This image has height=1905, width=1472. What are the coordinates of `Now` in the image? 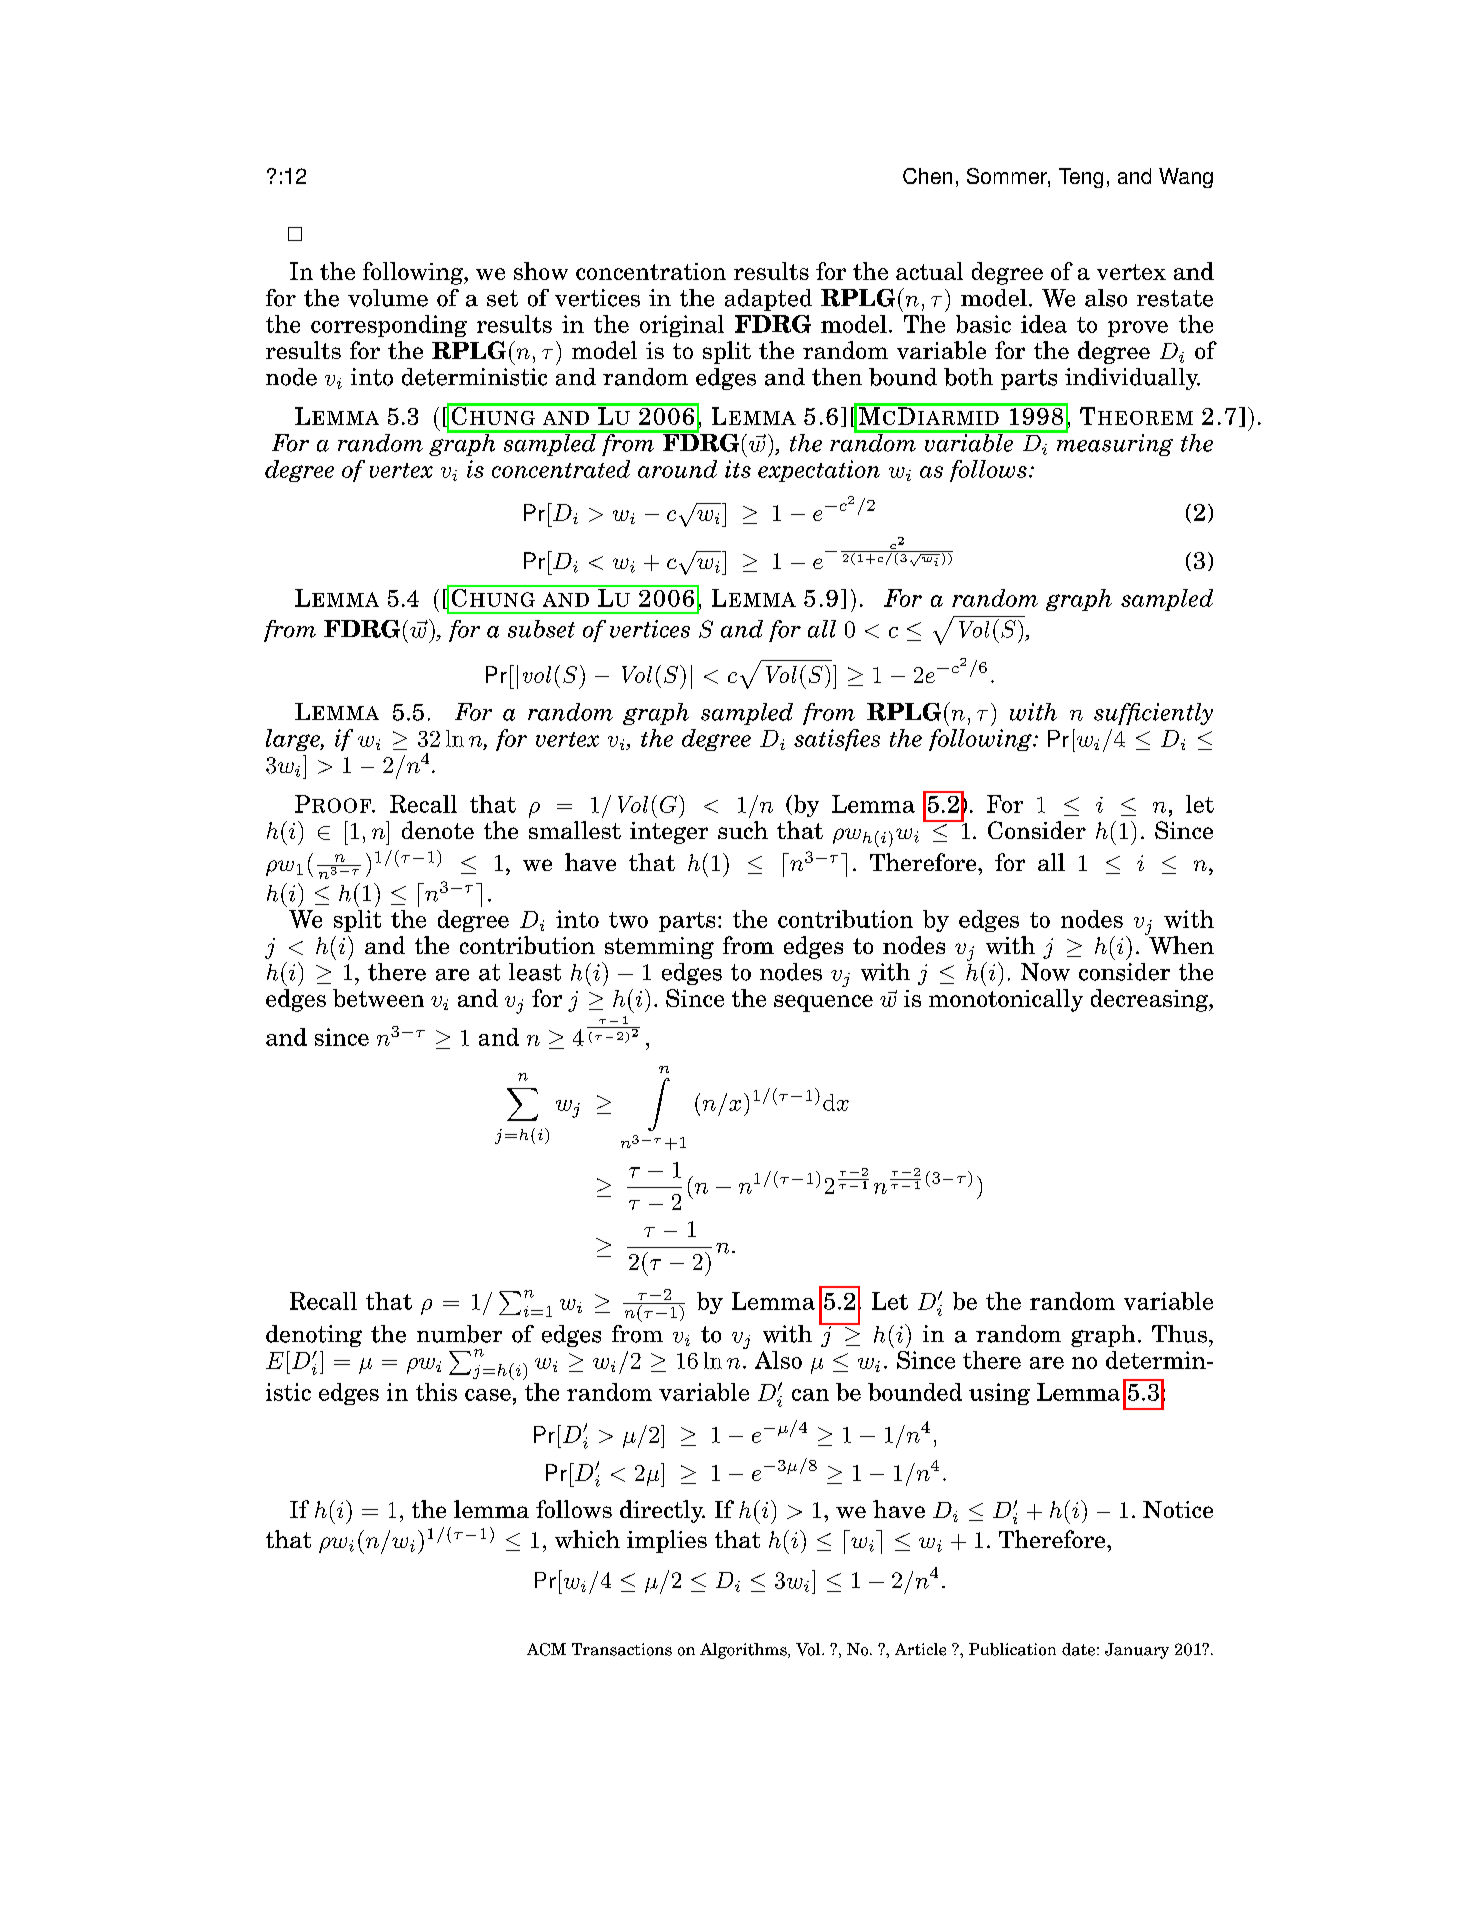 It's located at (1045, 972).
